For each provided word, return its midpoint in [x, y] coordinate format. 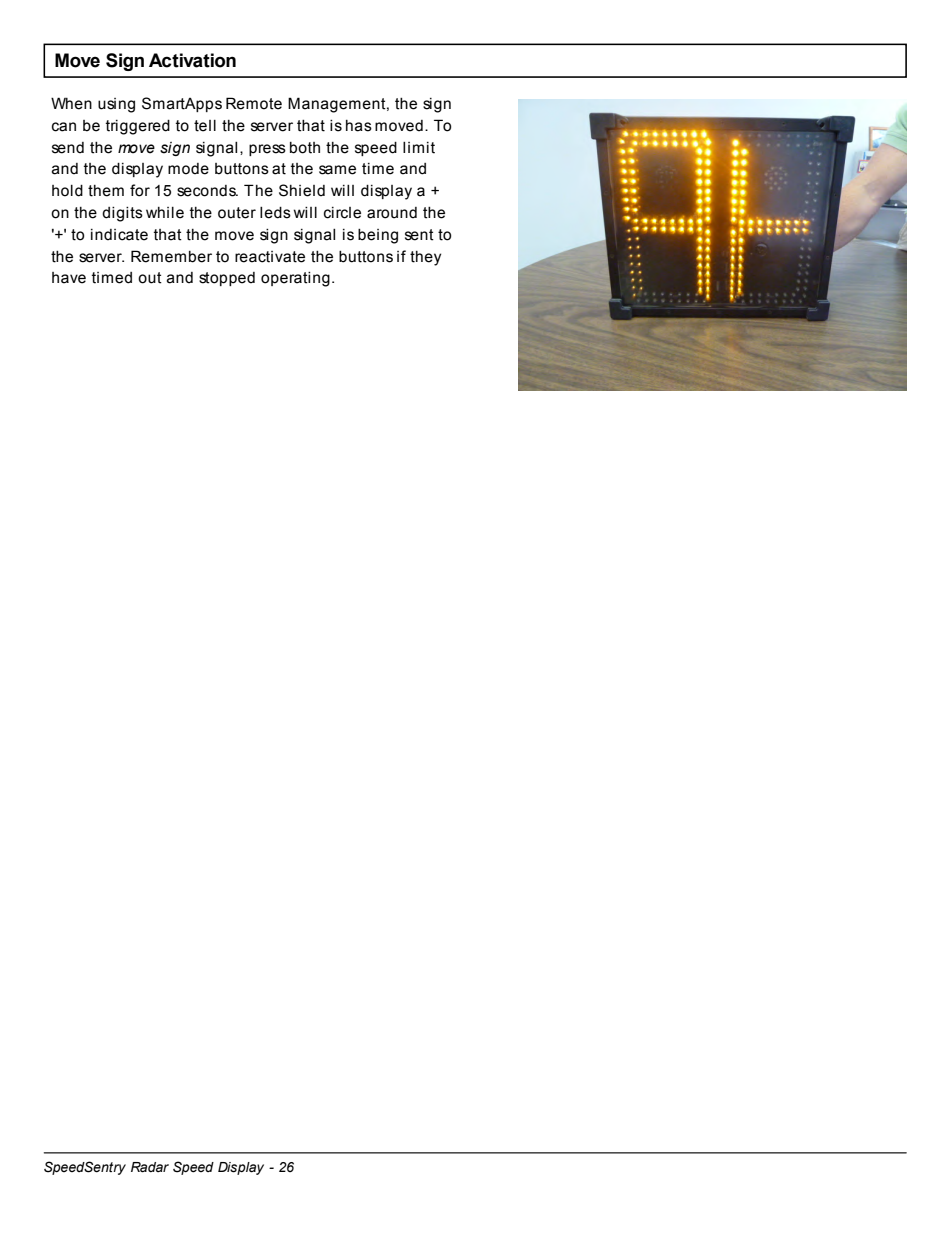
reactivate [270, 257]
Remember [171, 256]
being [378, 236]
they [425, 258]
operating [295, 279]
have [69, 278]
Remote [254, 103]
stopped [227, 279]
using [116, 105]
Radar [150, 1167]
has [359, 126]
